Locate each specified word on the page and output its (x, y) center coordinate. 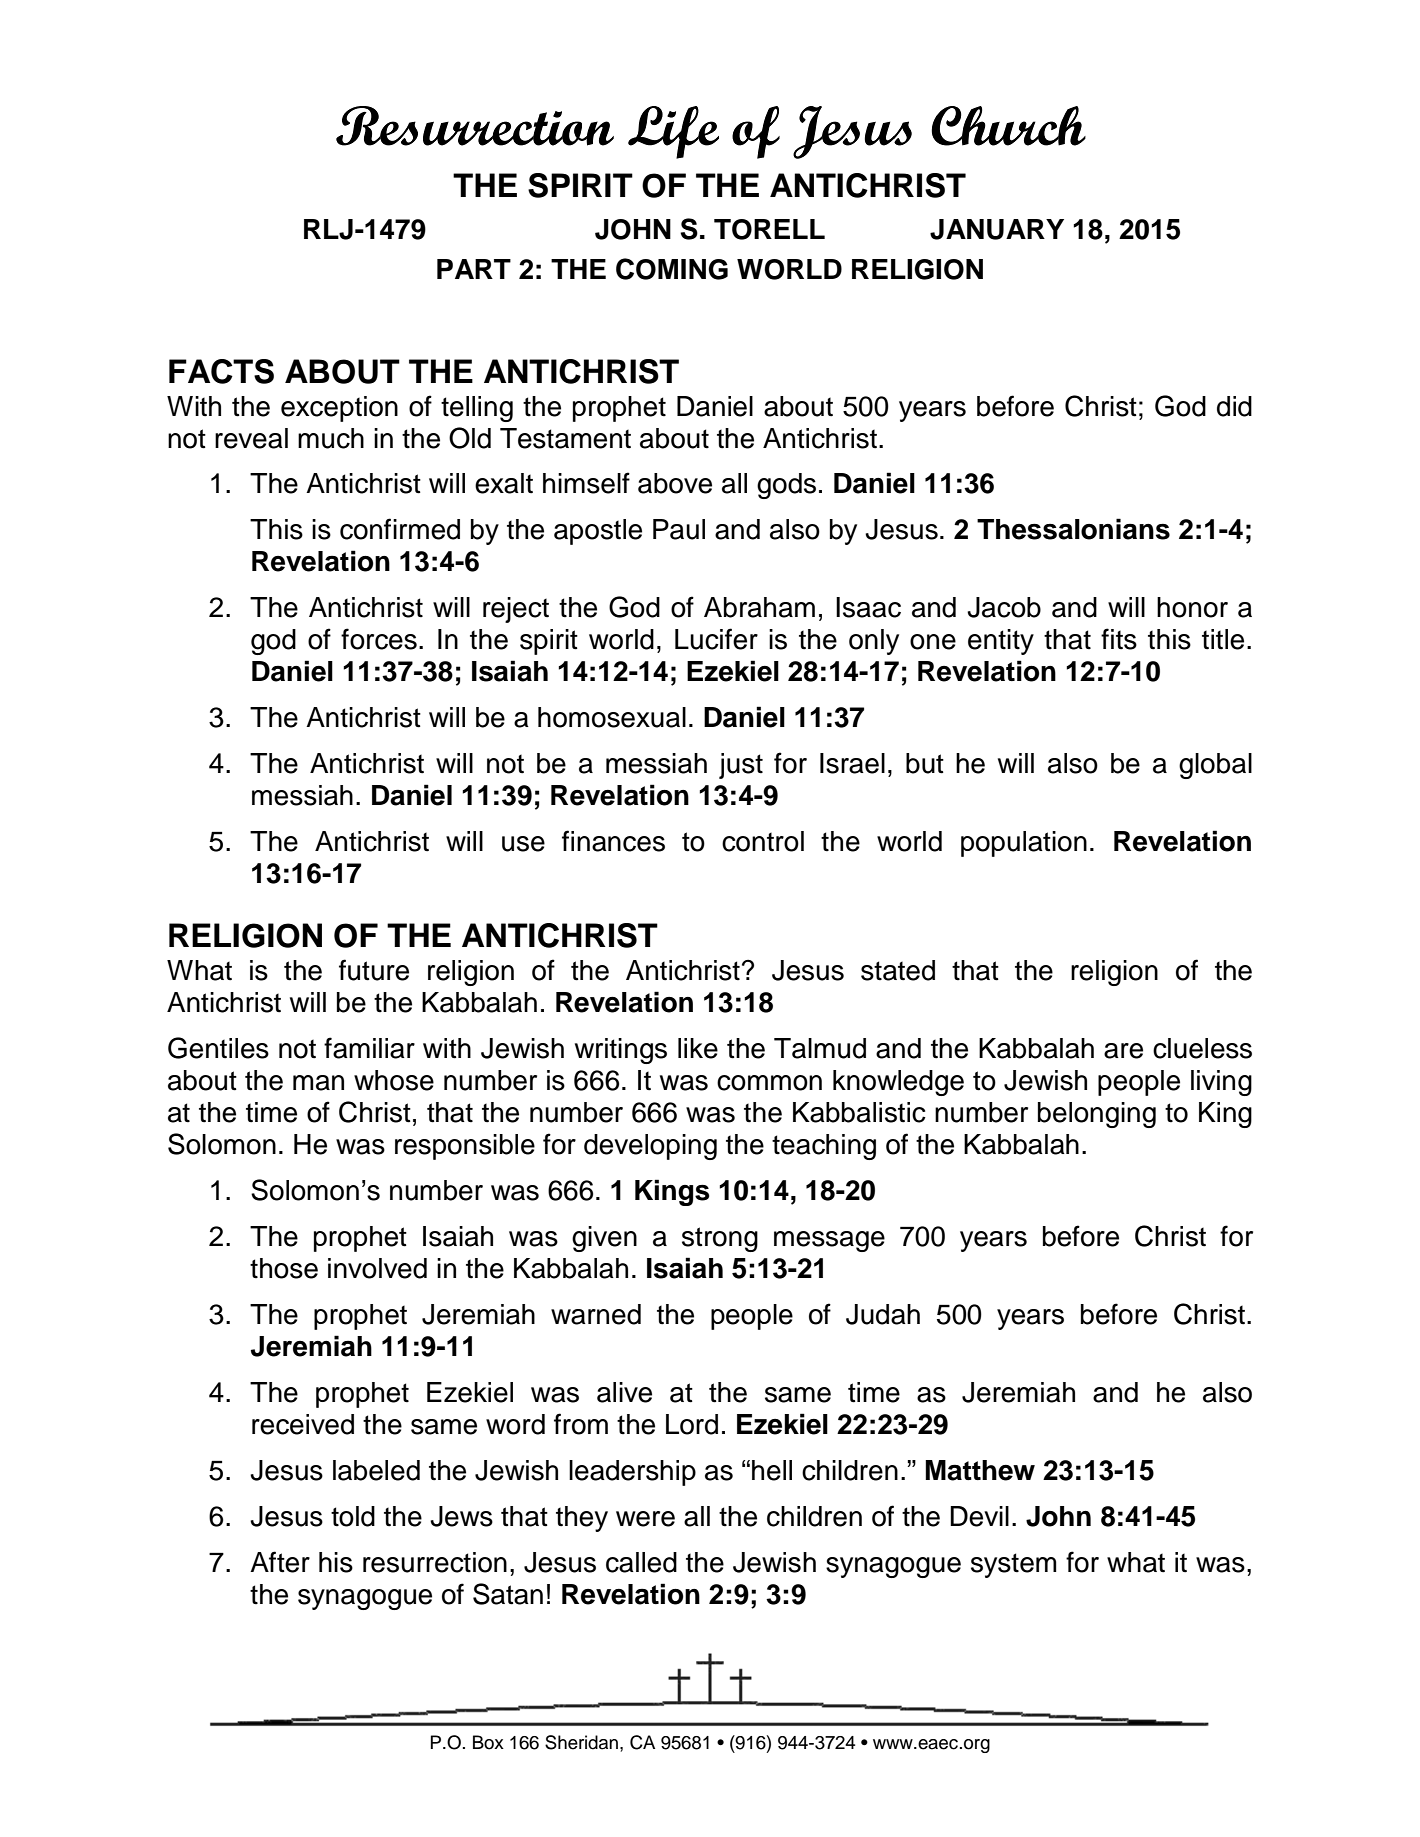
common (769, 1083)
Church (1008, 126)
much (331, 438)
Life (673, 132)
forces (379, 639)
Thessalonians (1073, 529)
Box (488, 1742)
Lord (692, 1424)
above (675, 483)
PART (474, 269)
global (1215, 766)
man (318, 1083)
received (303, 1424)
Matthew (980, 1470)
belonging (1097, 1115)
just (741, 766)
